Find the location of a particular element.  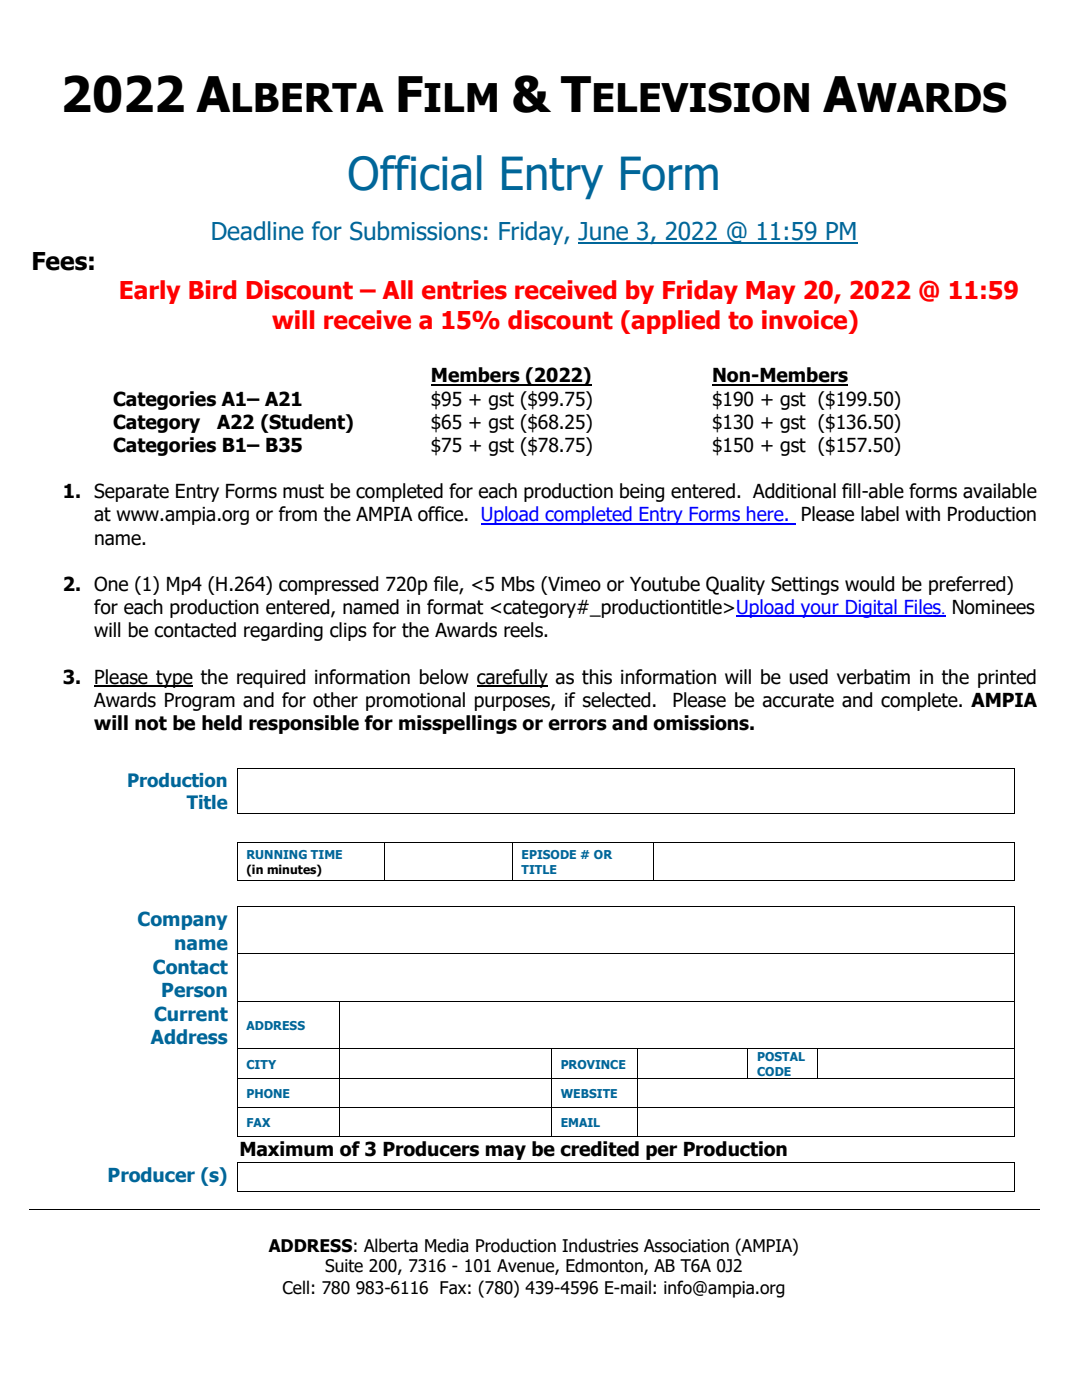

Association is located at coordinates (686, 1246).
